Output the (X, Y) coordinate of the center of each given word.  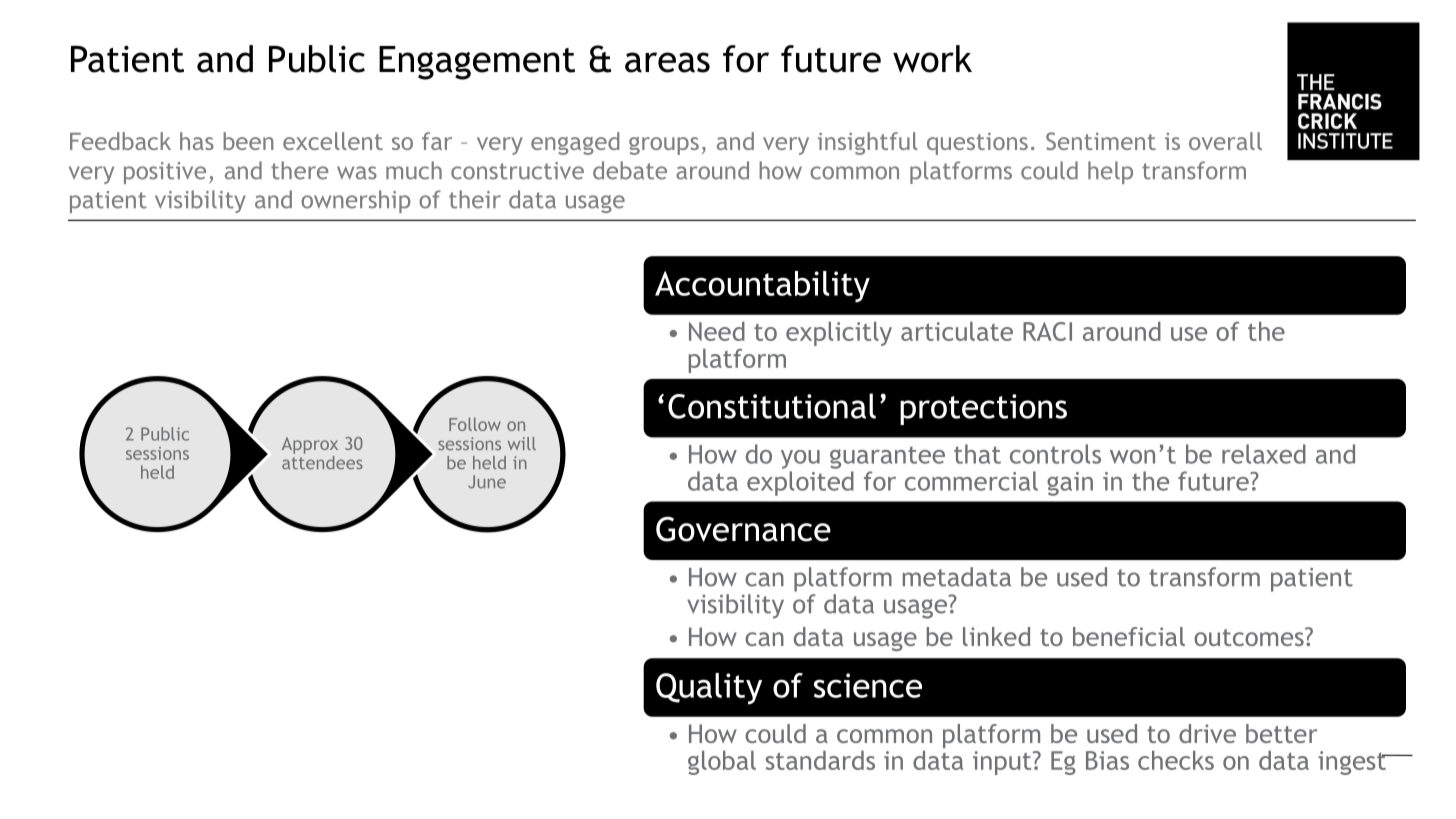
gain (1070, 484)
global (722, 763)
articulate (957, 331)
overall (1225, 141)
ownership (355, 201)
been (248, 141)
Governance (743, 529)
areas (667, 62)
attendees (322, 461)
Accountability (762, 287)
